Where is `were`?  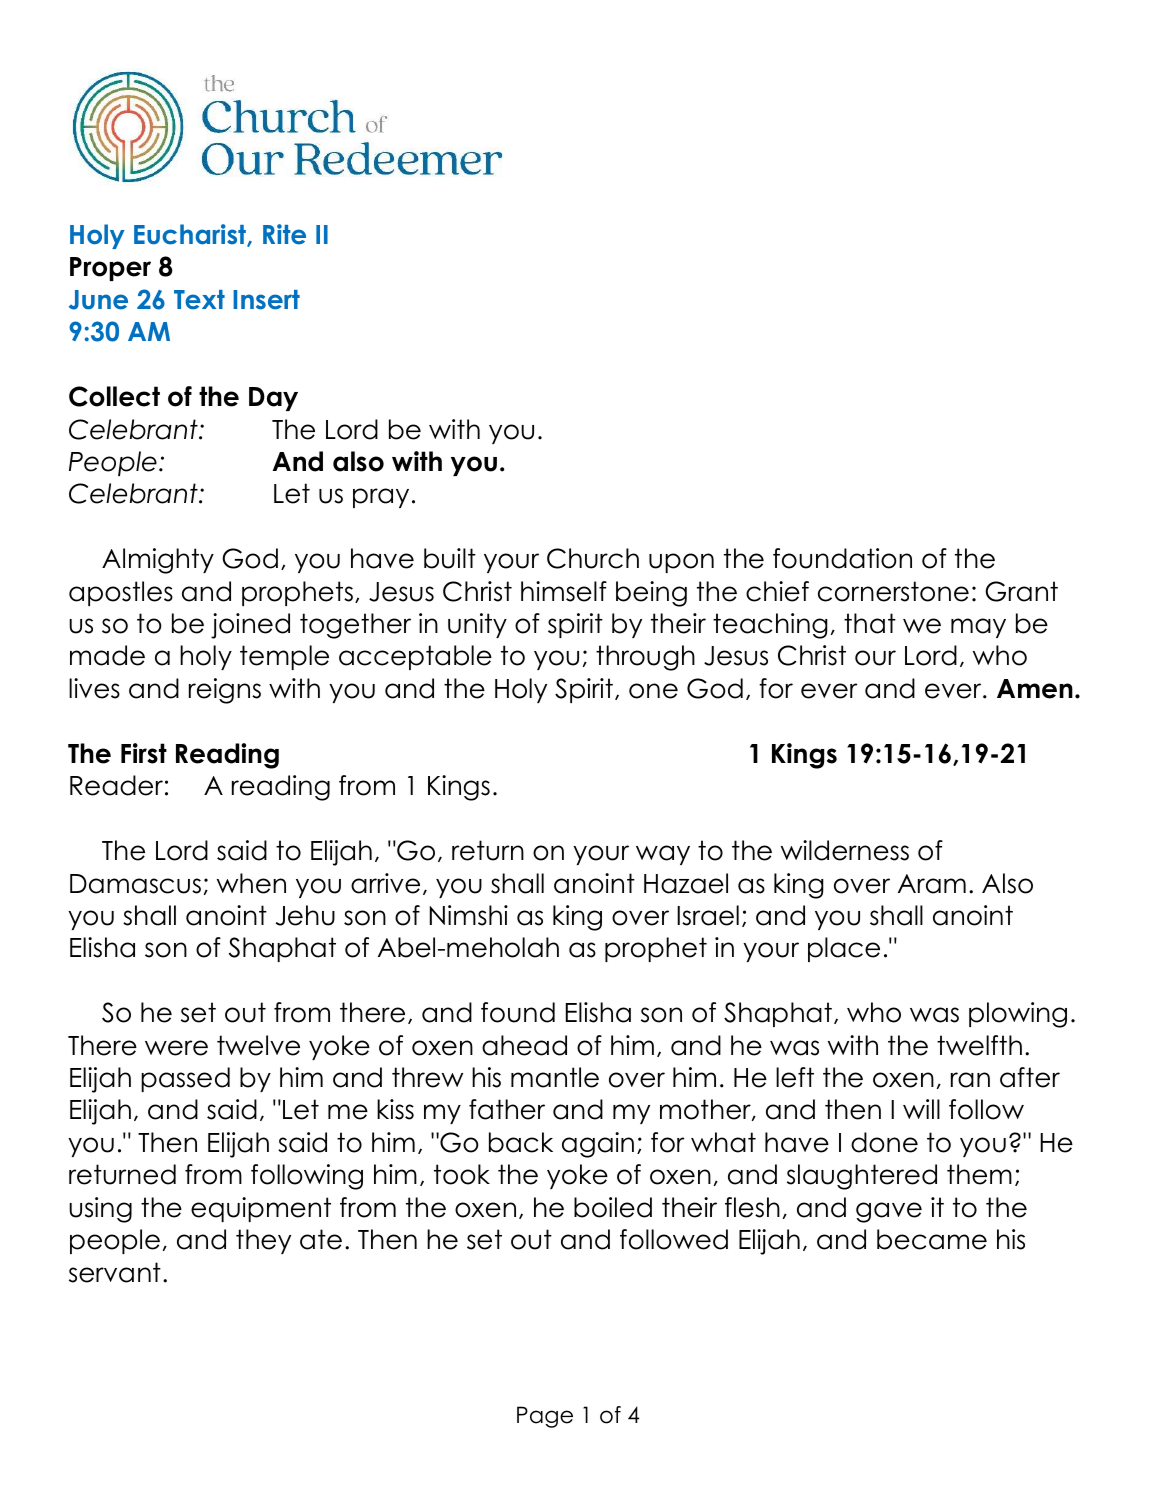
were is located at coordinates (176, 1048).
